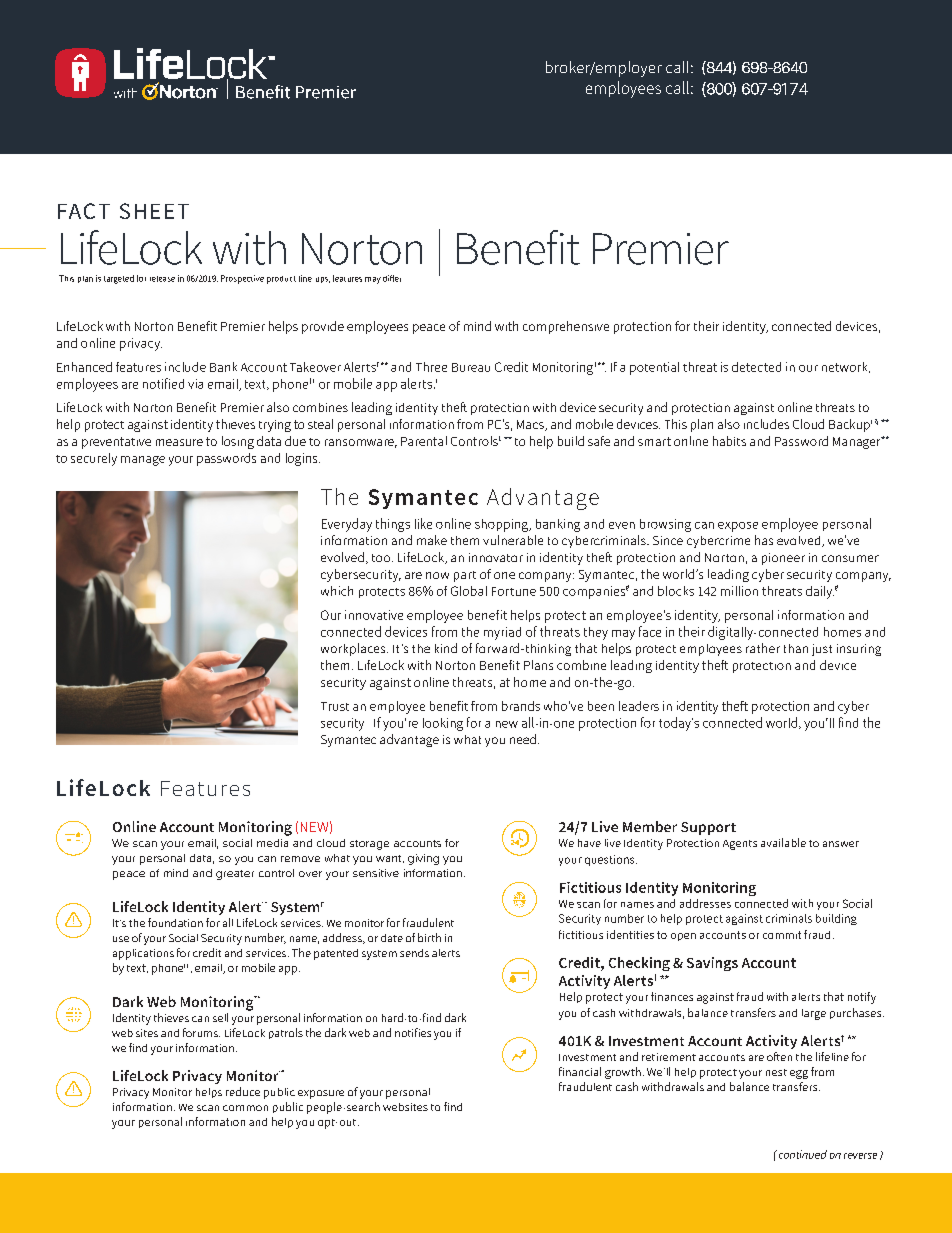 The width and height of the page is (952, 1233). I want to click on common, so click(245, 1108).
